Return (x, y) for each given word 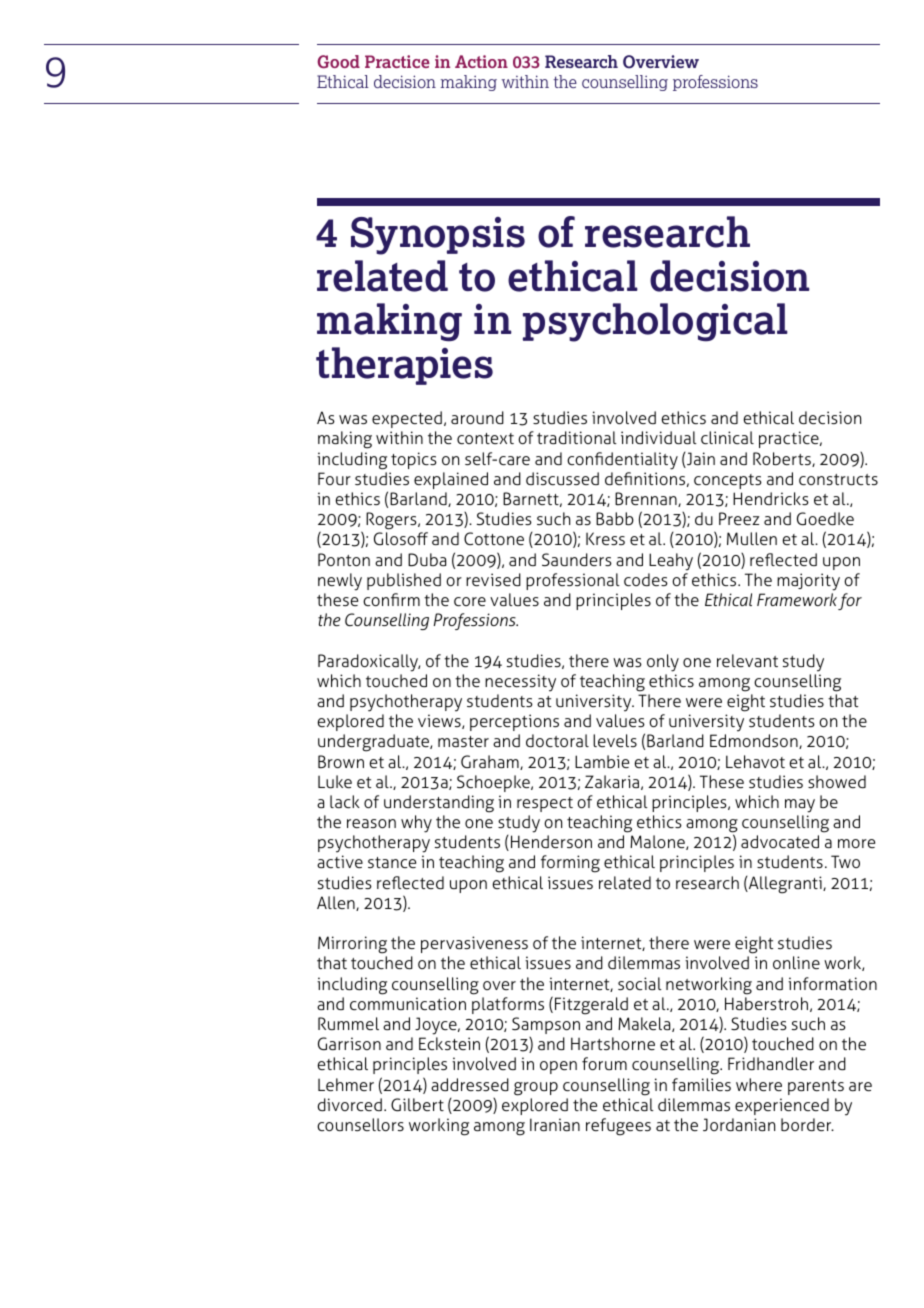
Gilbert (417, 1105)
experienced (782, 1106)
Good (338, 62)
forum (604, 1063)
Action (481, 61)
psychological (655, 322)
